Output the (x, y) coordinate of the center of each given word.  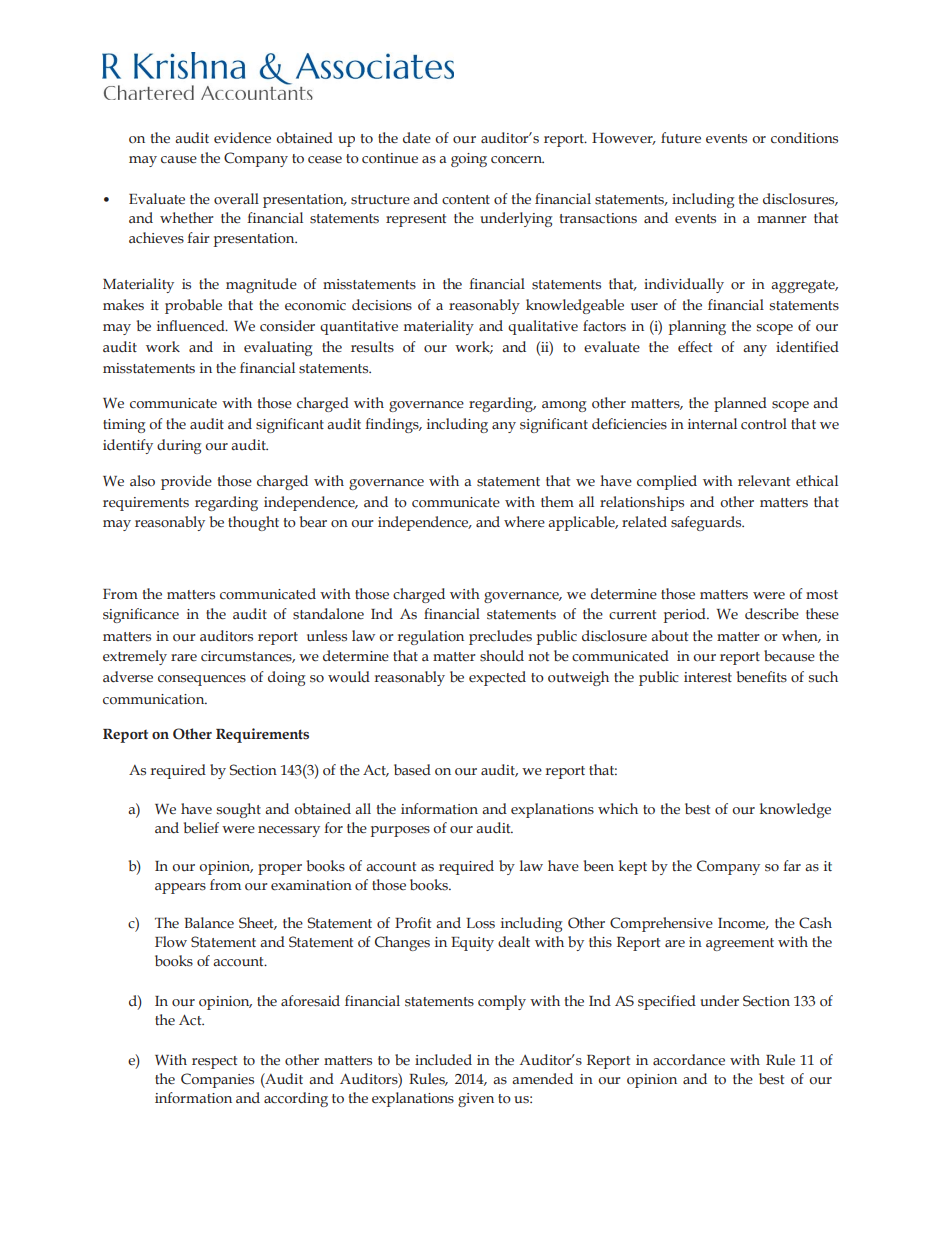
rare (184, 658)
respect (214, 1062)
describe (772, 614)
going (469, 160)
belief (201, 828)
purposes (400, 831)
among (564, 406)
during (179, 446)
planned (740, 404)
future (681, 137)
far (792, 866)
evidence (242, 138)
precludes (500, 637)
